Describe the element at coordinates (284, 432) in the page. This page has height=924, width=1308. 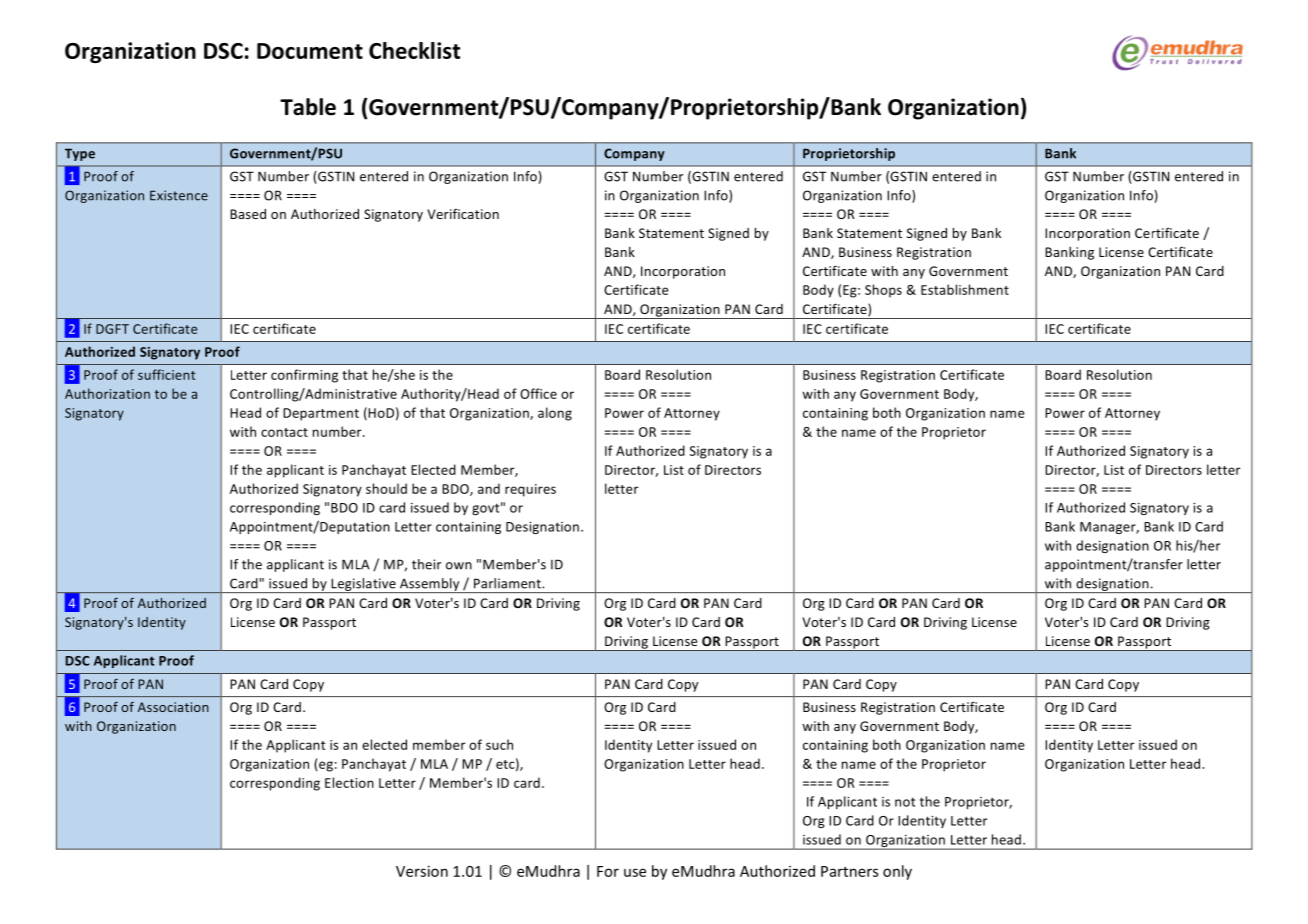
I see `contact` at that location.
